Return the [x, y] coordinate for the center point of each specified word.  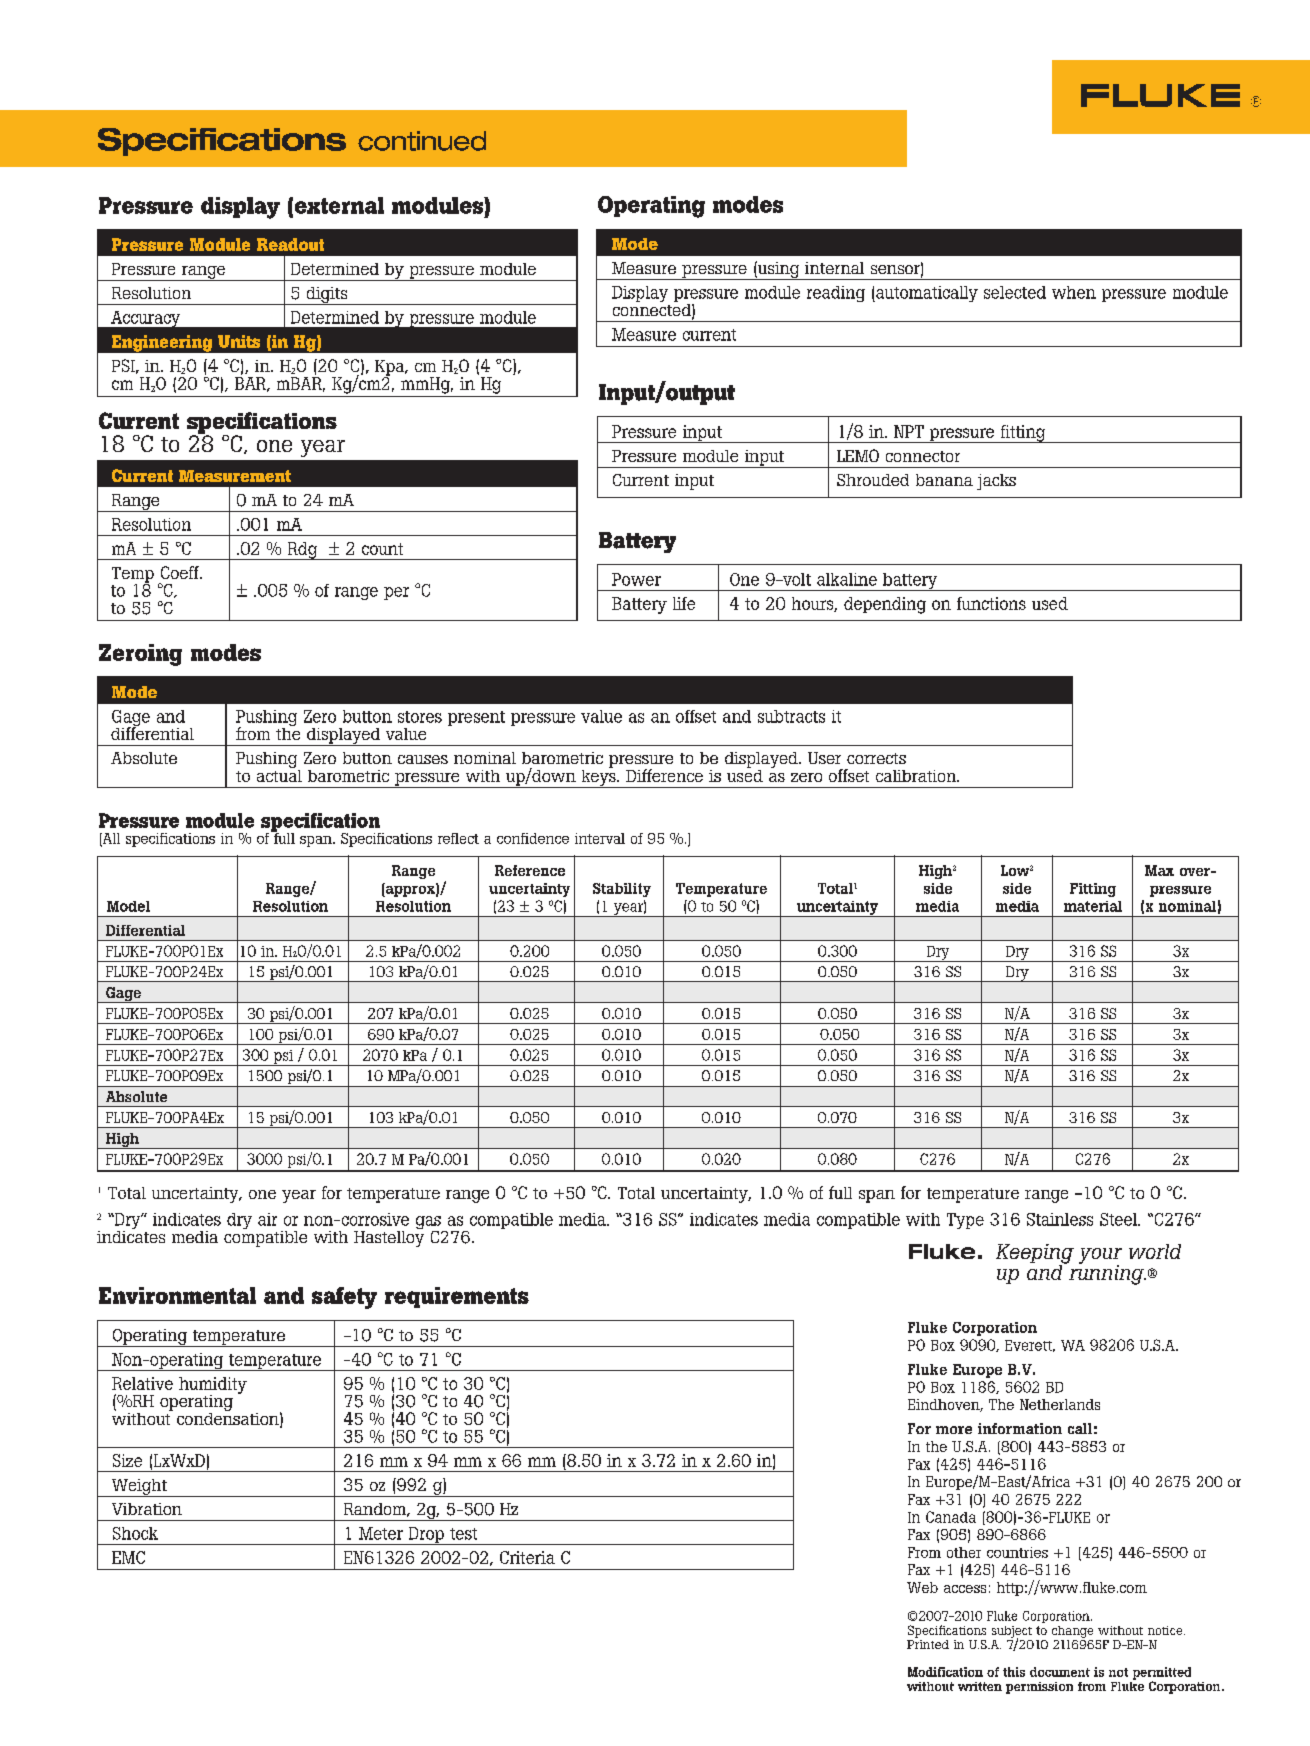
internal [834, 268]
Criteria [527, 1557]
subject [1012, 1633]
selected [1015, 292]
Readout [290, 244]
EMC [128, 1557]
